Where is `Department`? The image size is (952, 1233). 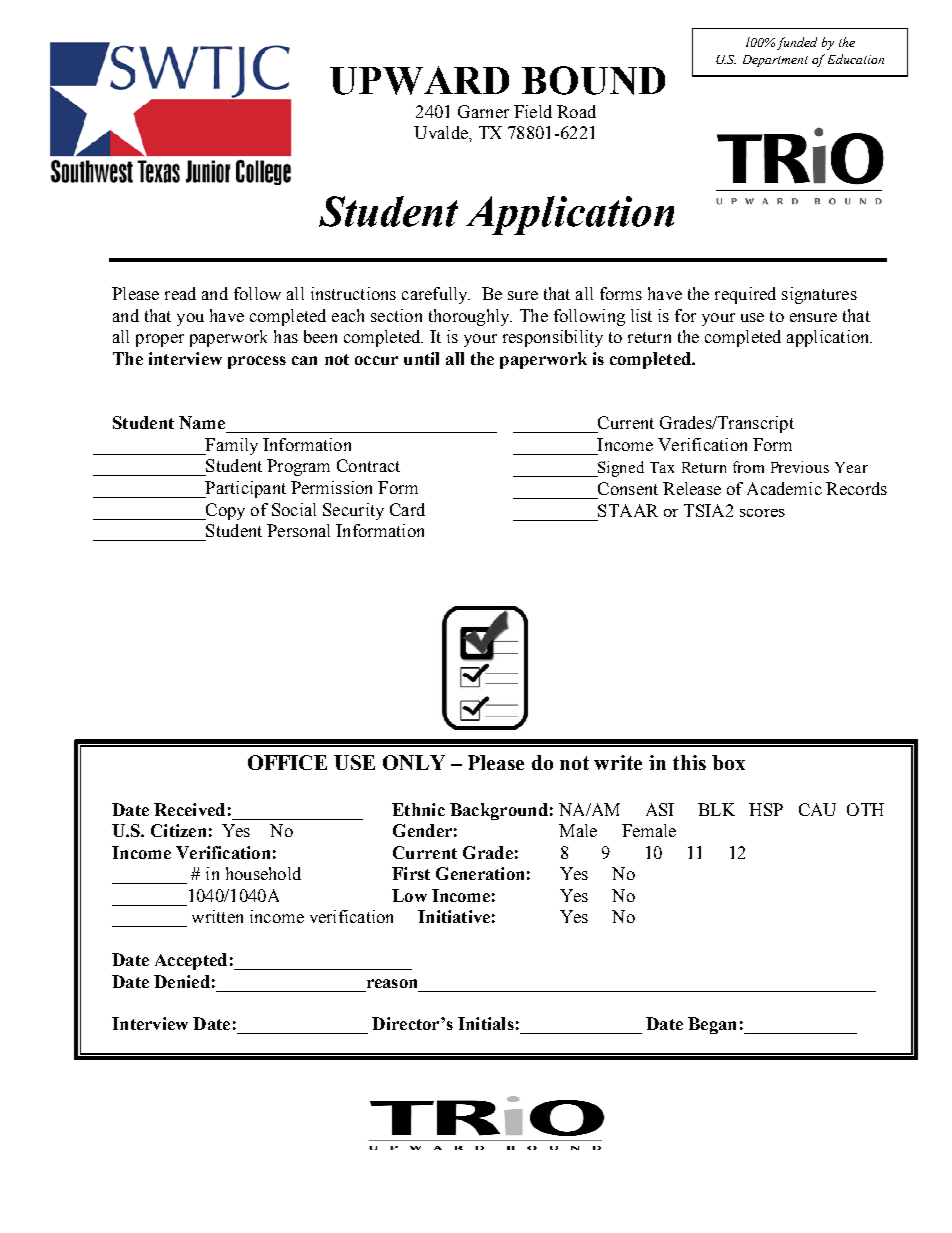
Department is located at coordinates (775, 61).
